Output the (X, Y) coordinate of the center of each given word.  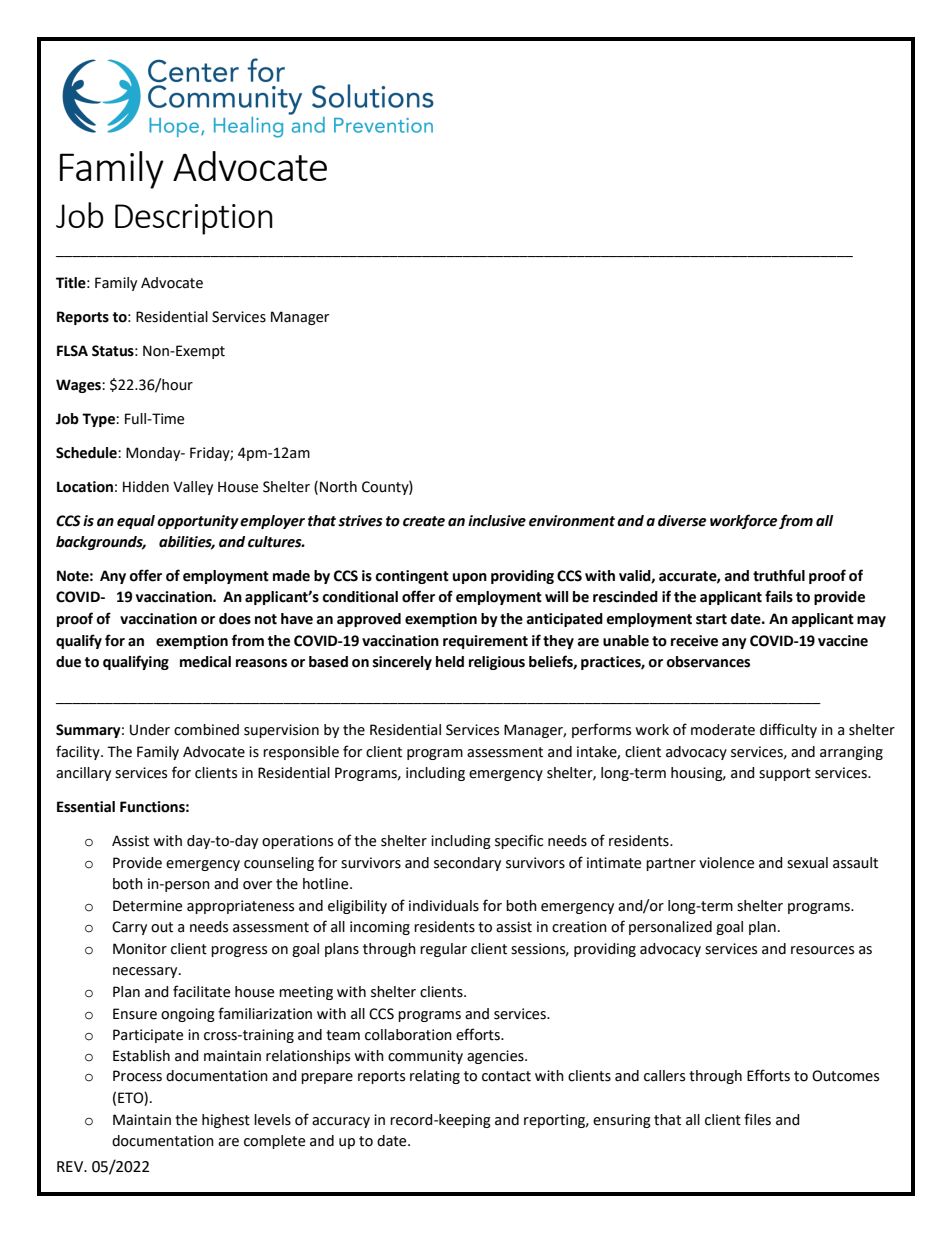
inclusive (497, 521)
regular (443, 950)
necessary (146, 972)
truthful (779, 575)
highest (226, 1121)
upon (470, 578)
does (235, 619)
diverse (682, 521)
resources (822, 950)
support (785, 774)
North (338, 487)
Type (99, 420)
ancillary (83, 774)
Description (194, 219)
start (711, 619)
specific (519, 841)
